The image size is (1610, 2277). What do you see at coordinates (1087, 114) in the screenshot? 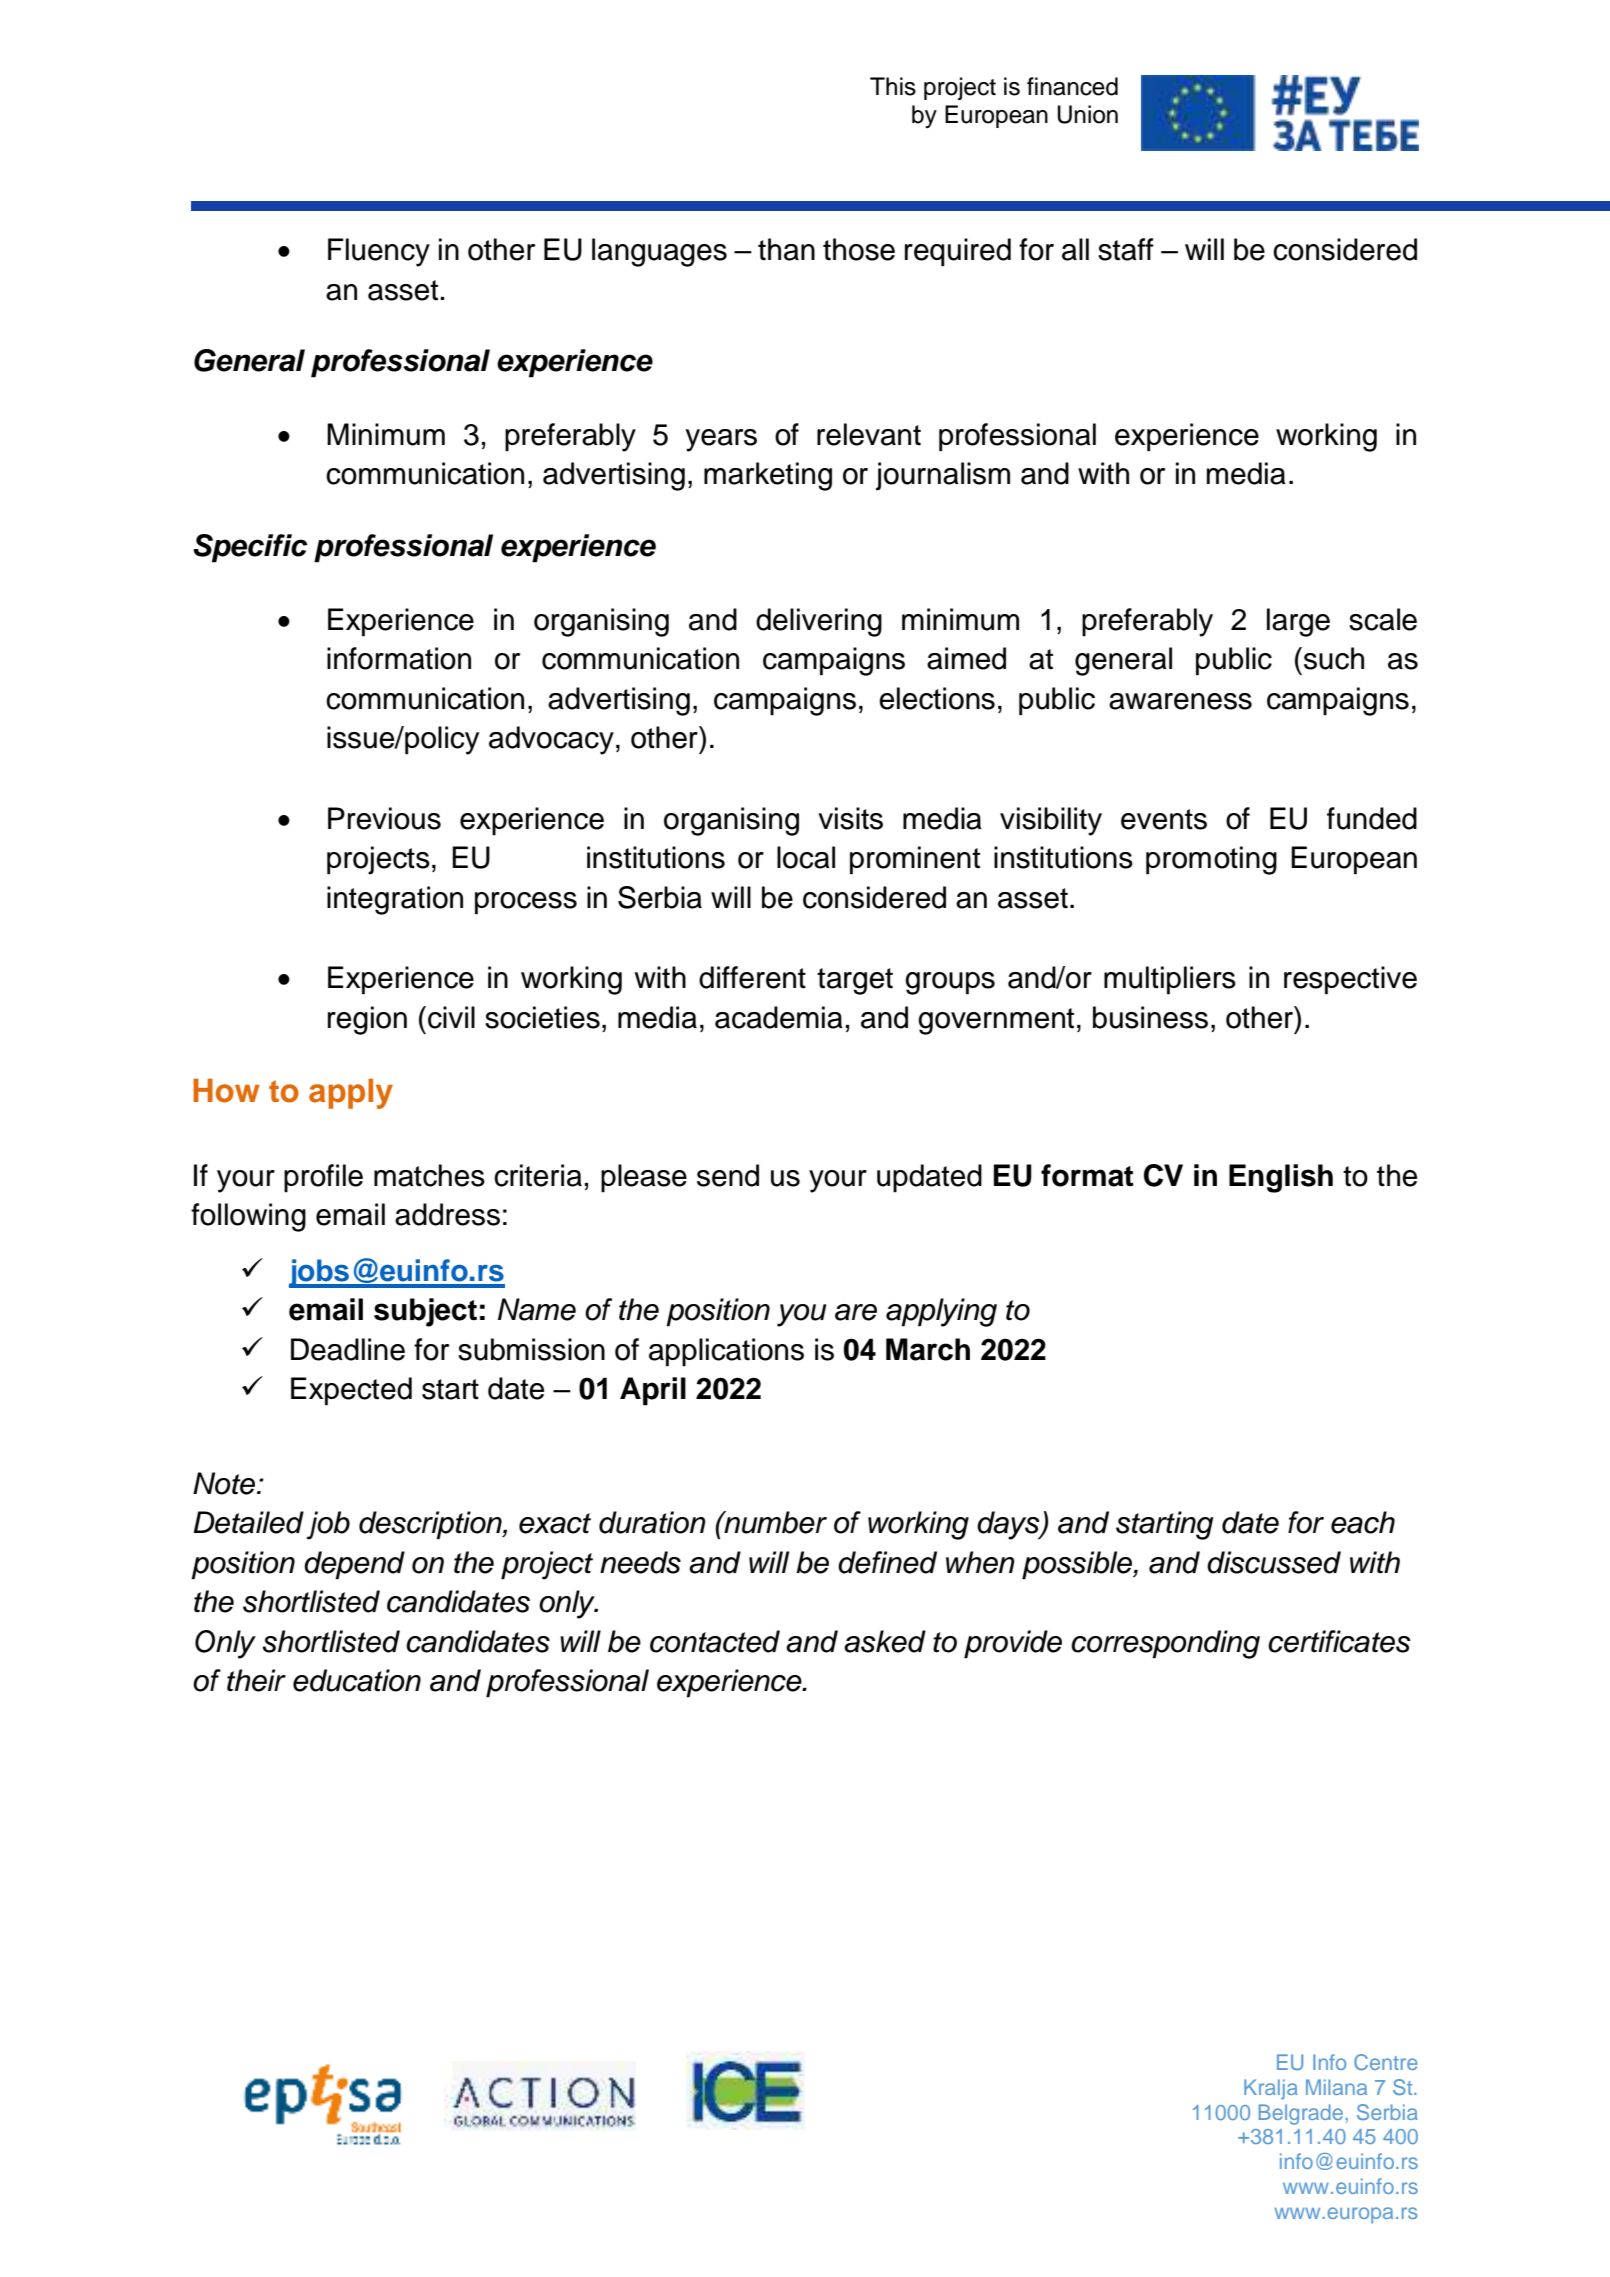
I see `Union` at bounding box center [1087, 114].
